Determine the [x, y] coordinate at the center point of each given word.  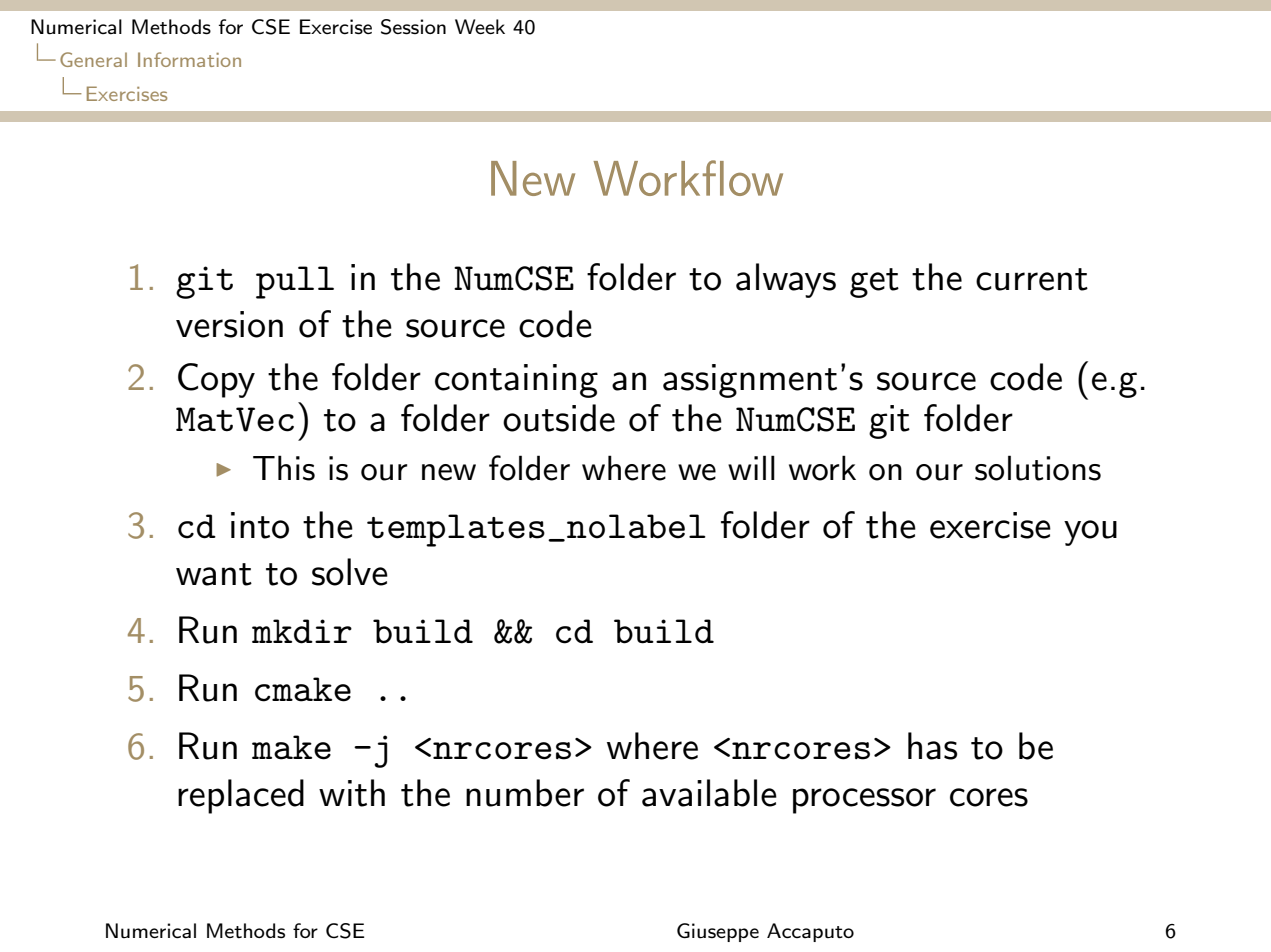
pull [295, 282]
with [352, 793]
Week [480, 26]
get [874, 283]
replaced [241, 796]
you [1090, 533]
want [214, 574]
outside [559, 418]
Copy [216, 380]
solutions [1038, 468]
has [932, 746]
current [1032, 279]
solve [350, 572]
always [786, 280]
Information [189, 59]
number [525, 793]
